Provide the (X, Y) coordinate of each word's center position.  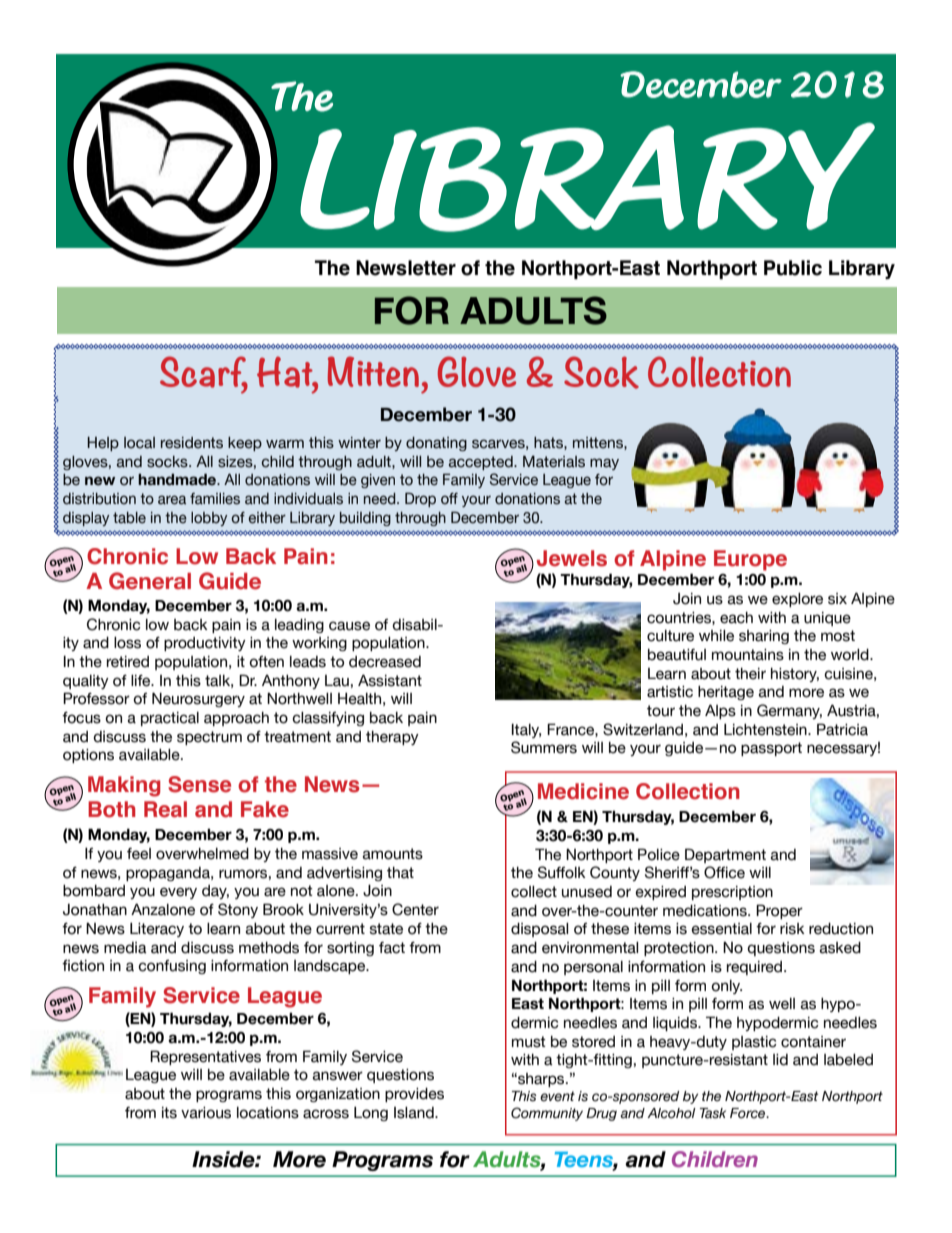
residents (192, 443)
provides (414, 1095)
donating (436, 444)
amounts (393, 854)
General (150, 581)
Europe (750, 560)
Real (165, 809)
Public (793, 268)
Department (725, 855)
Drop (420, 499)
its (169, 1113)
